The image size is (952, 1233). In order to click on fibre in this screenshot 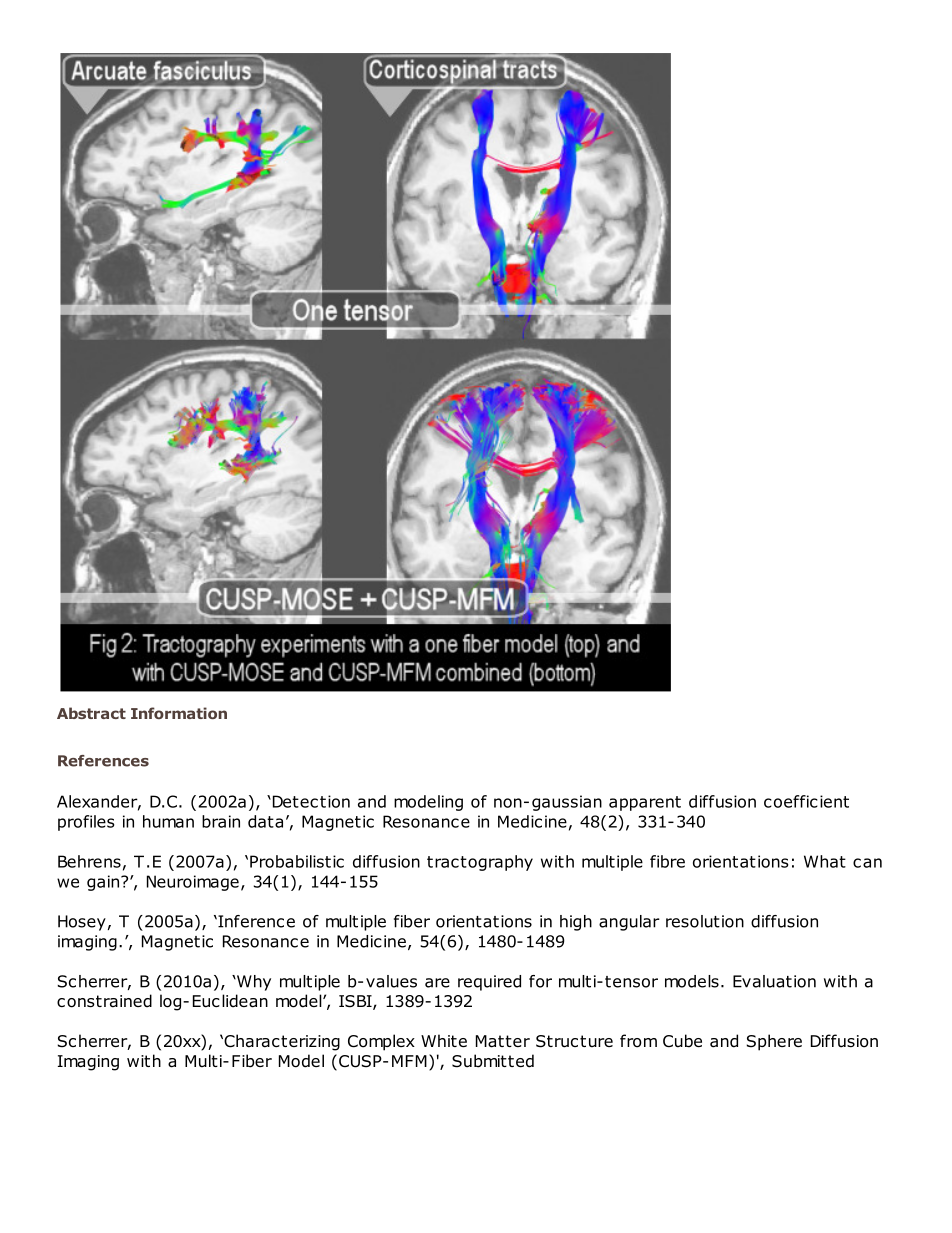, I will do `click(667, 861)`.
